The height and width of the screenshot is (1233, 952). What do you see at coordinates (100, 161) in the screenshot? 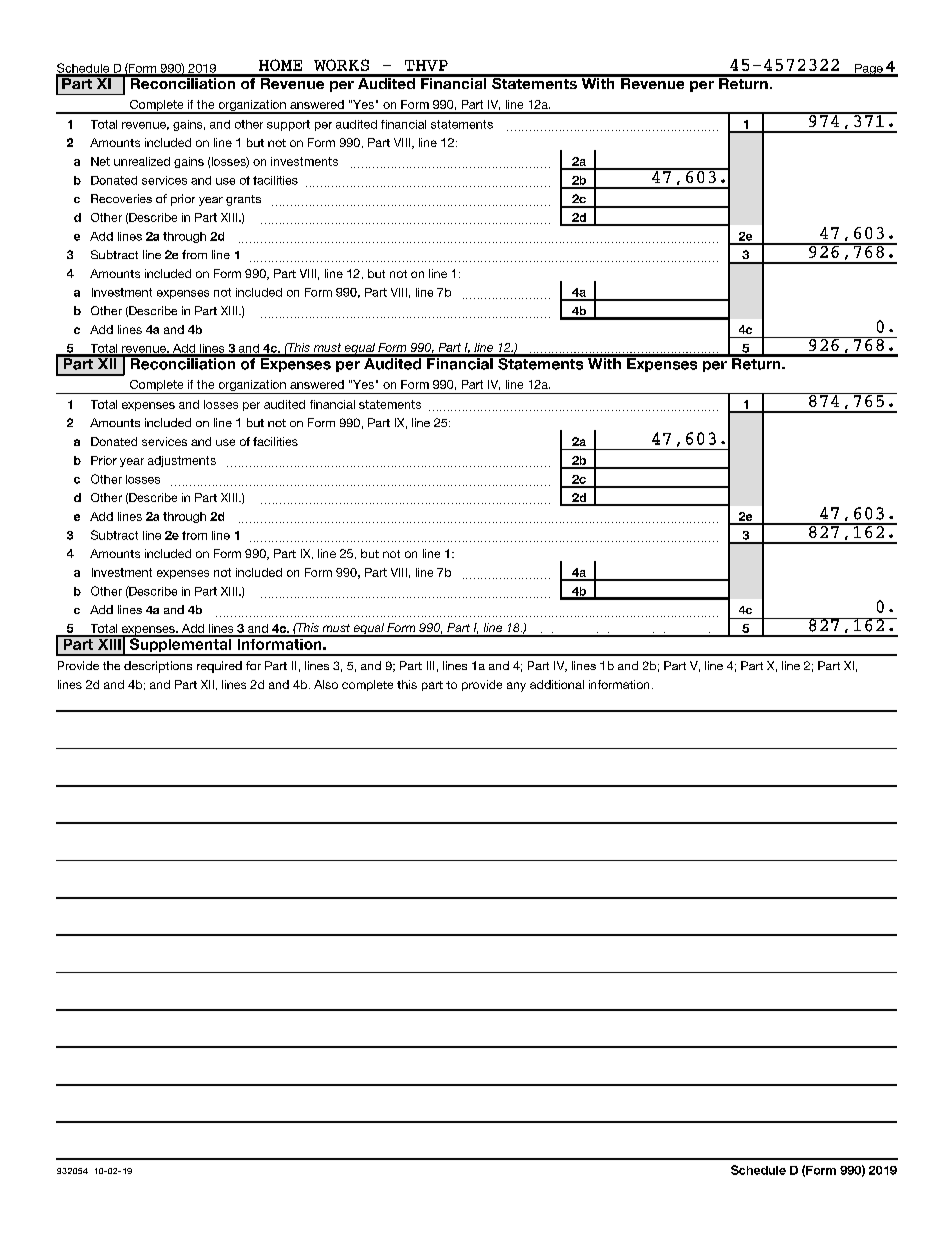
I see `Net` at bounding box center [100, 161].
